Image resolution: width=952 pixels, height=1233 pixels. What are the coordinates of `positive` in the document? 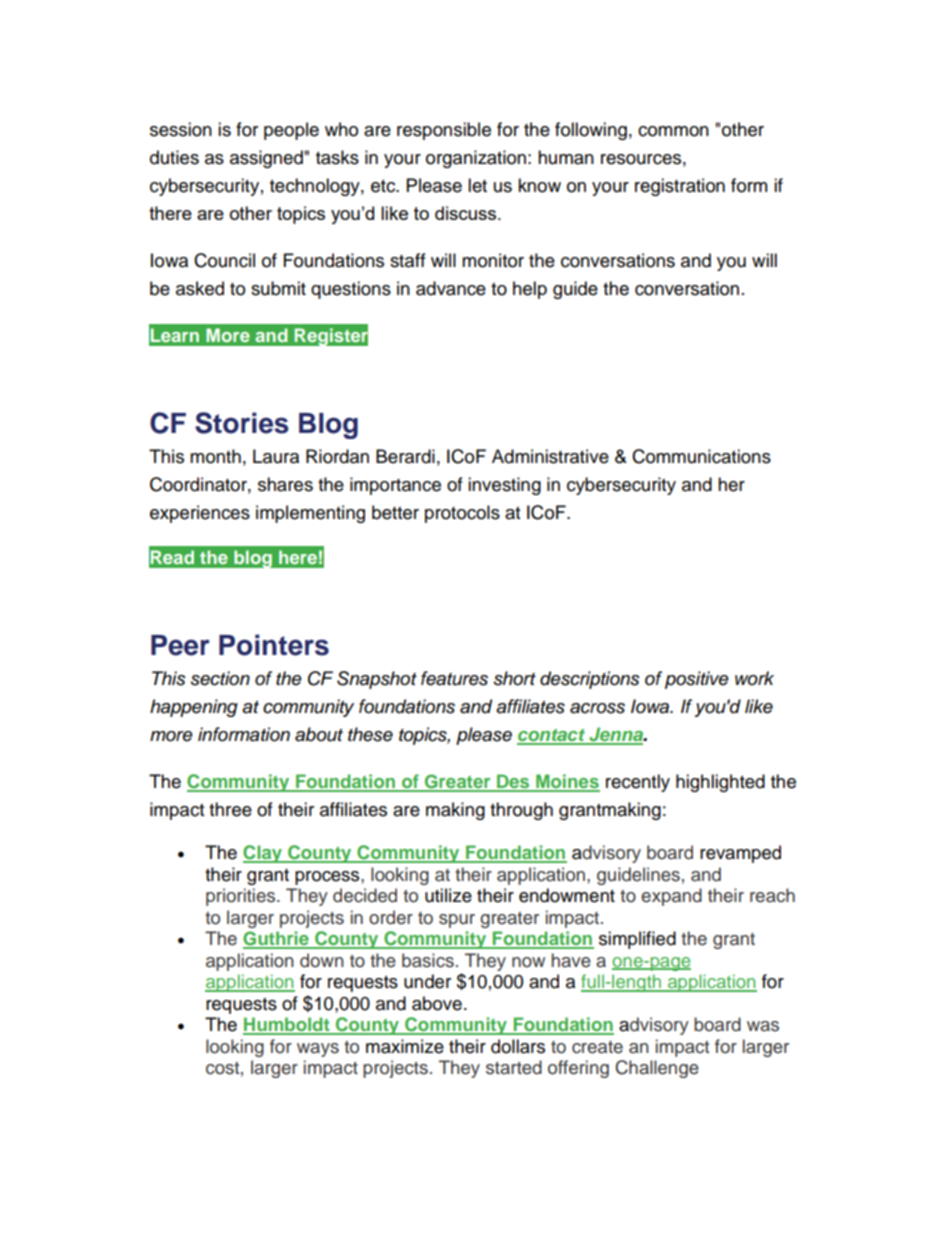 It's located at (697, 680).
